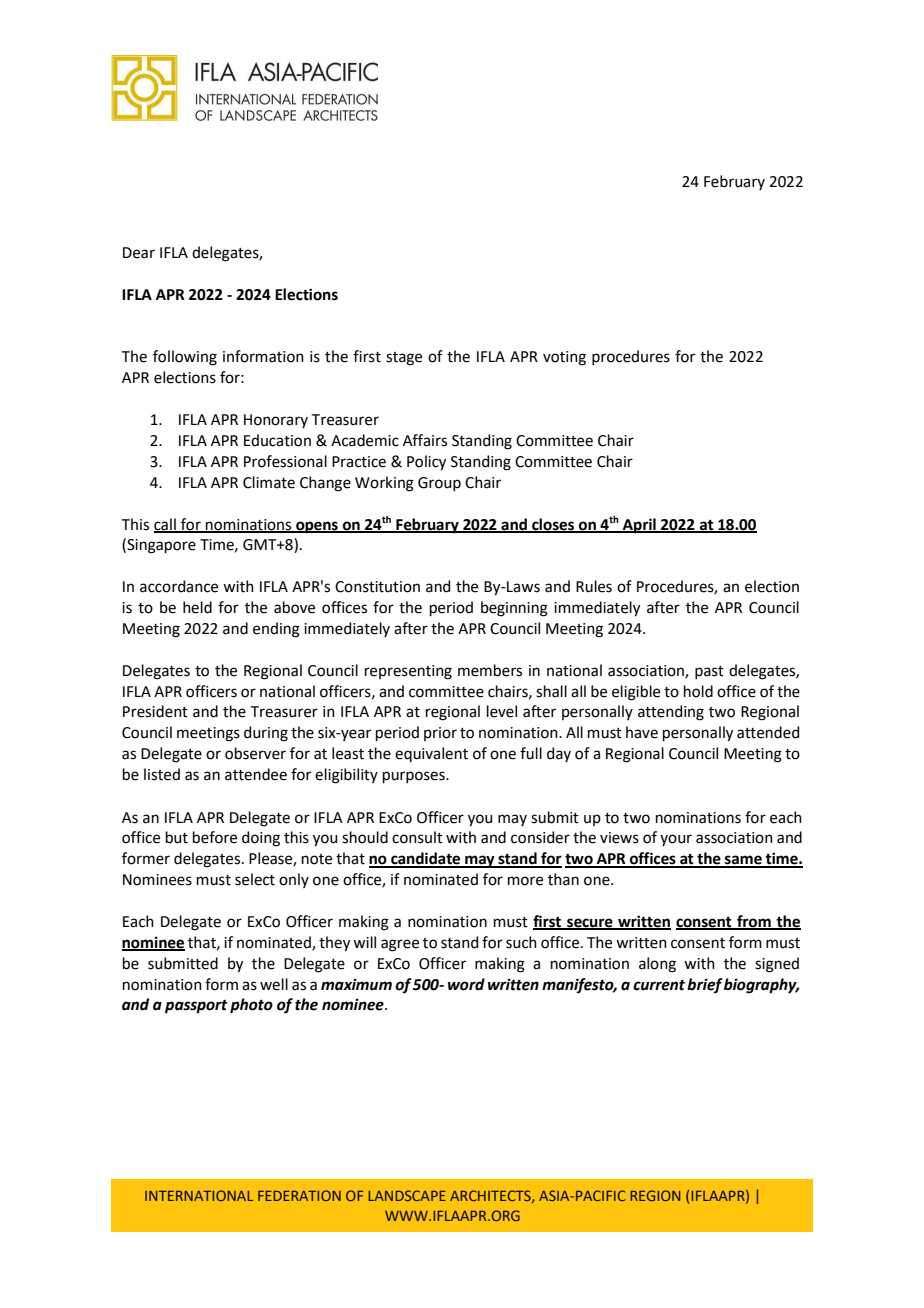 Image resolution: width=924 pixels, height=1308 pixels. What do you see at coordinates (400, 945) in the document?
I see `agree` at bounding box center [400, 945].
